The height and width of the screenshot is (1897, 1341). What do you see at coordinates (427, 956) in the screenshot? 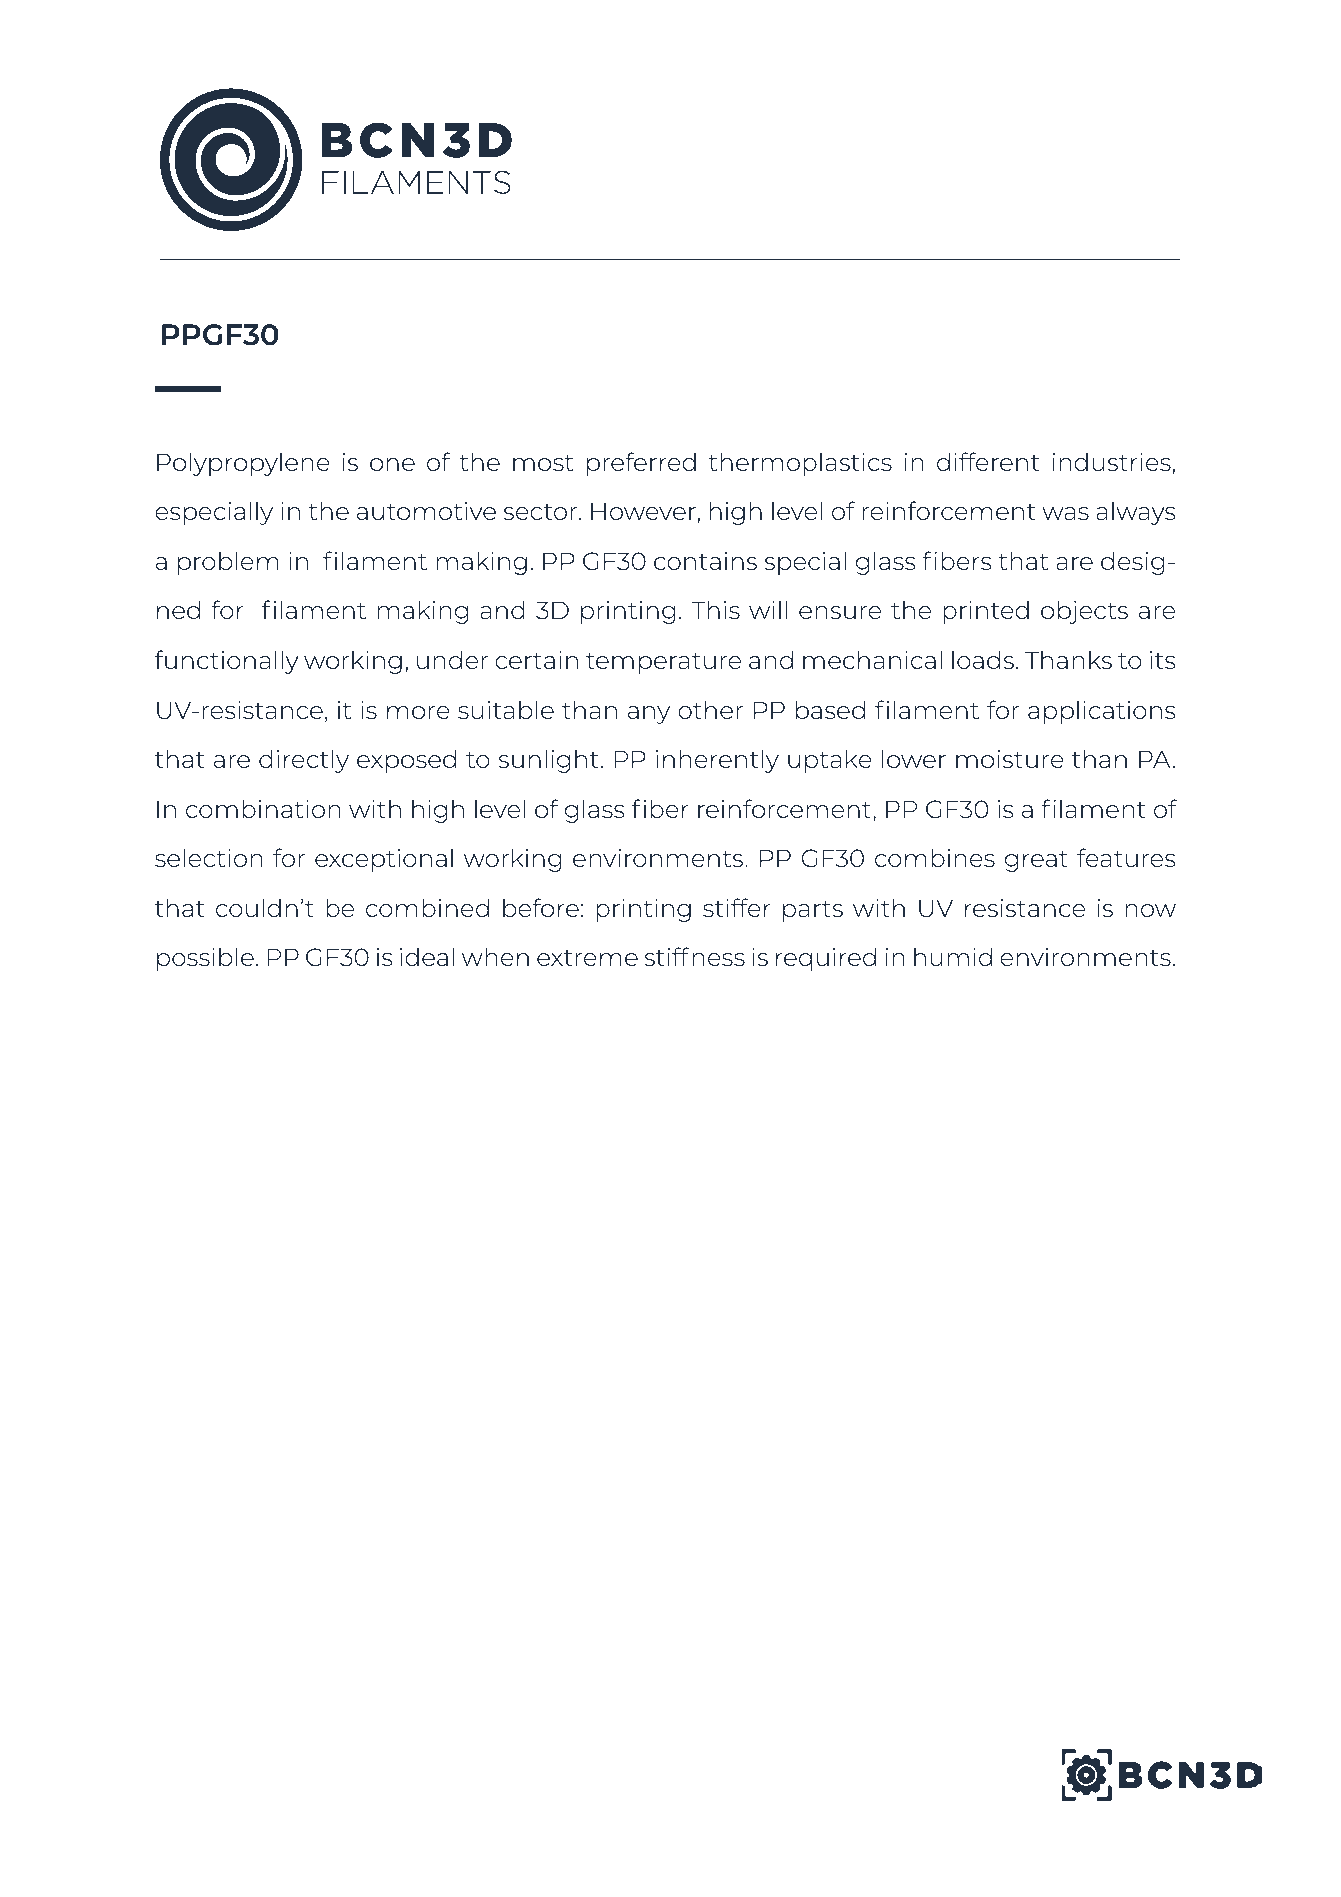
I see `ideal` at bounding box center [427, 956].
